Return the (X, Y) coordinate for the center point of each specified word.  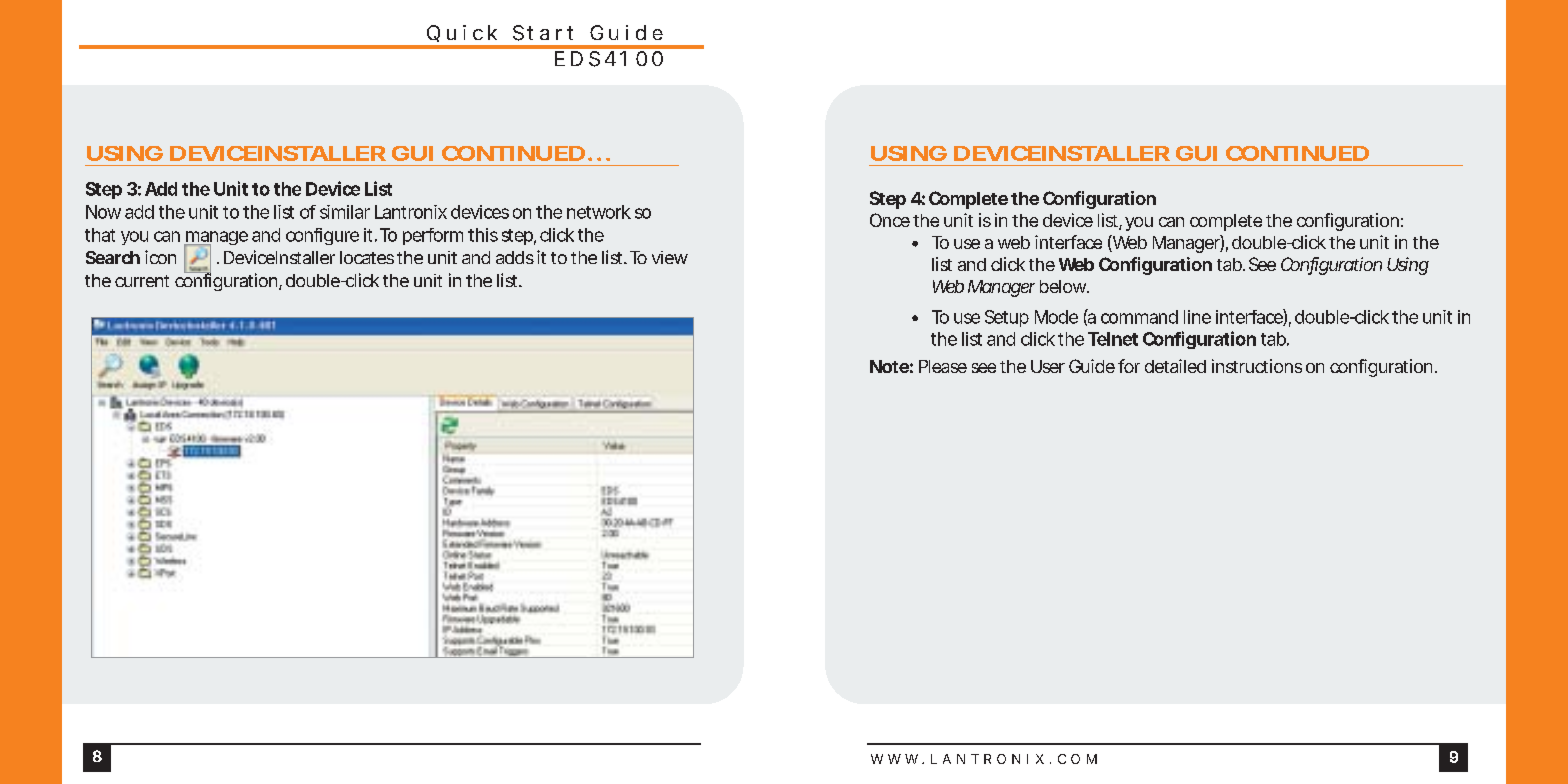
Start (543, 33)
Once (890, 220)
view (670, 257)
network (599, 212)
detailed (1175, 366)
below (1064, 286)
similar (345, 212)
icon (160, 257)
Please (943, 366)
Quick (462, 33)
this (483, 235)
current (142, 281)
